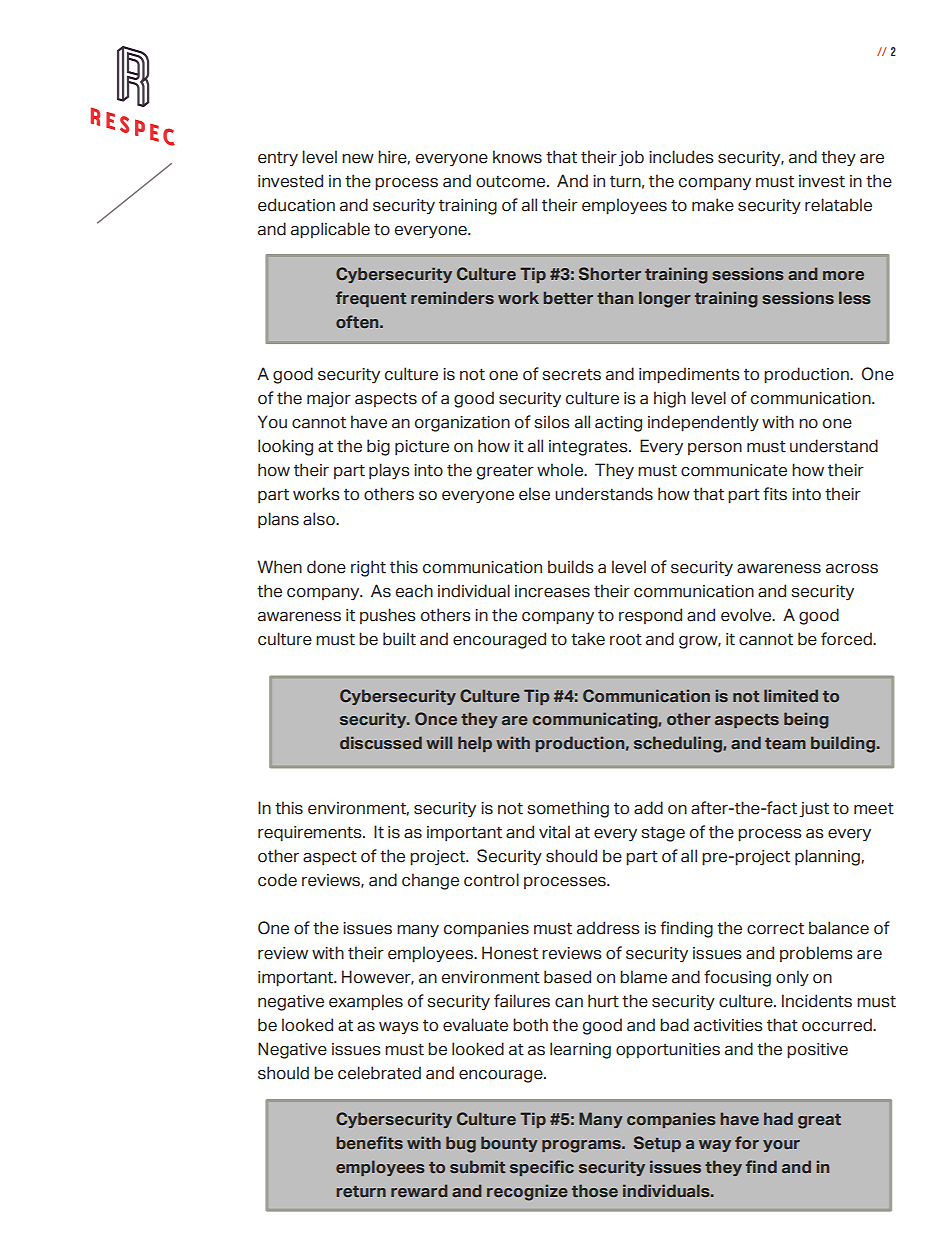 This image has height=1233, width=952. What do you see at coordinates (608, 928) in the image?
I see `address` at bounding box center [608, 928].
